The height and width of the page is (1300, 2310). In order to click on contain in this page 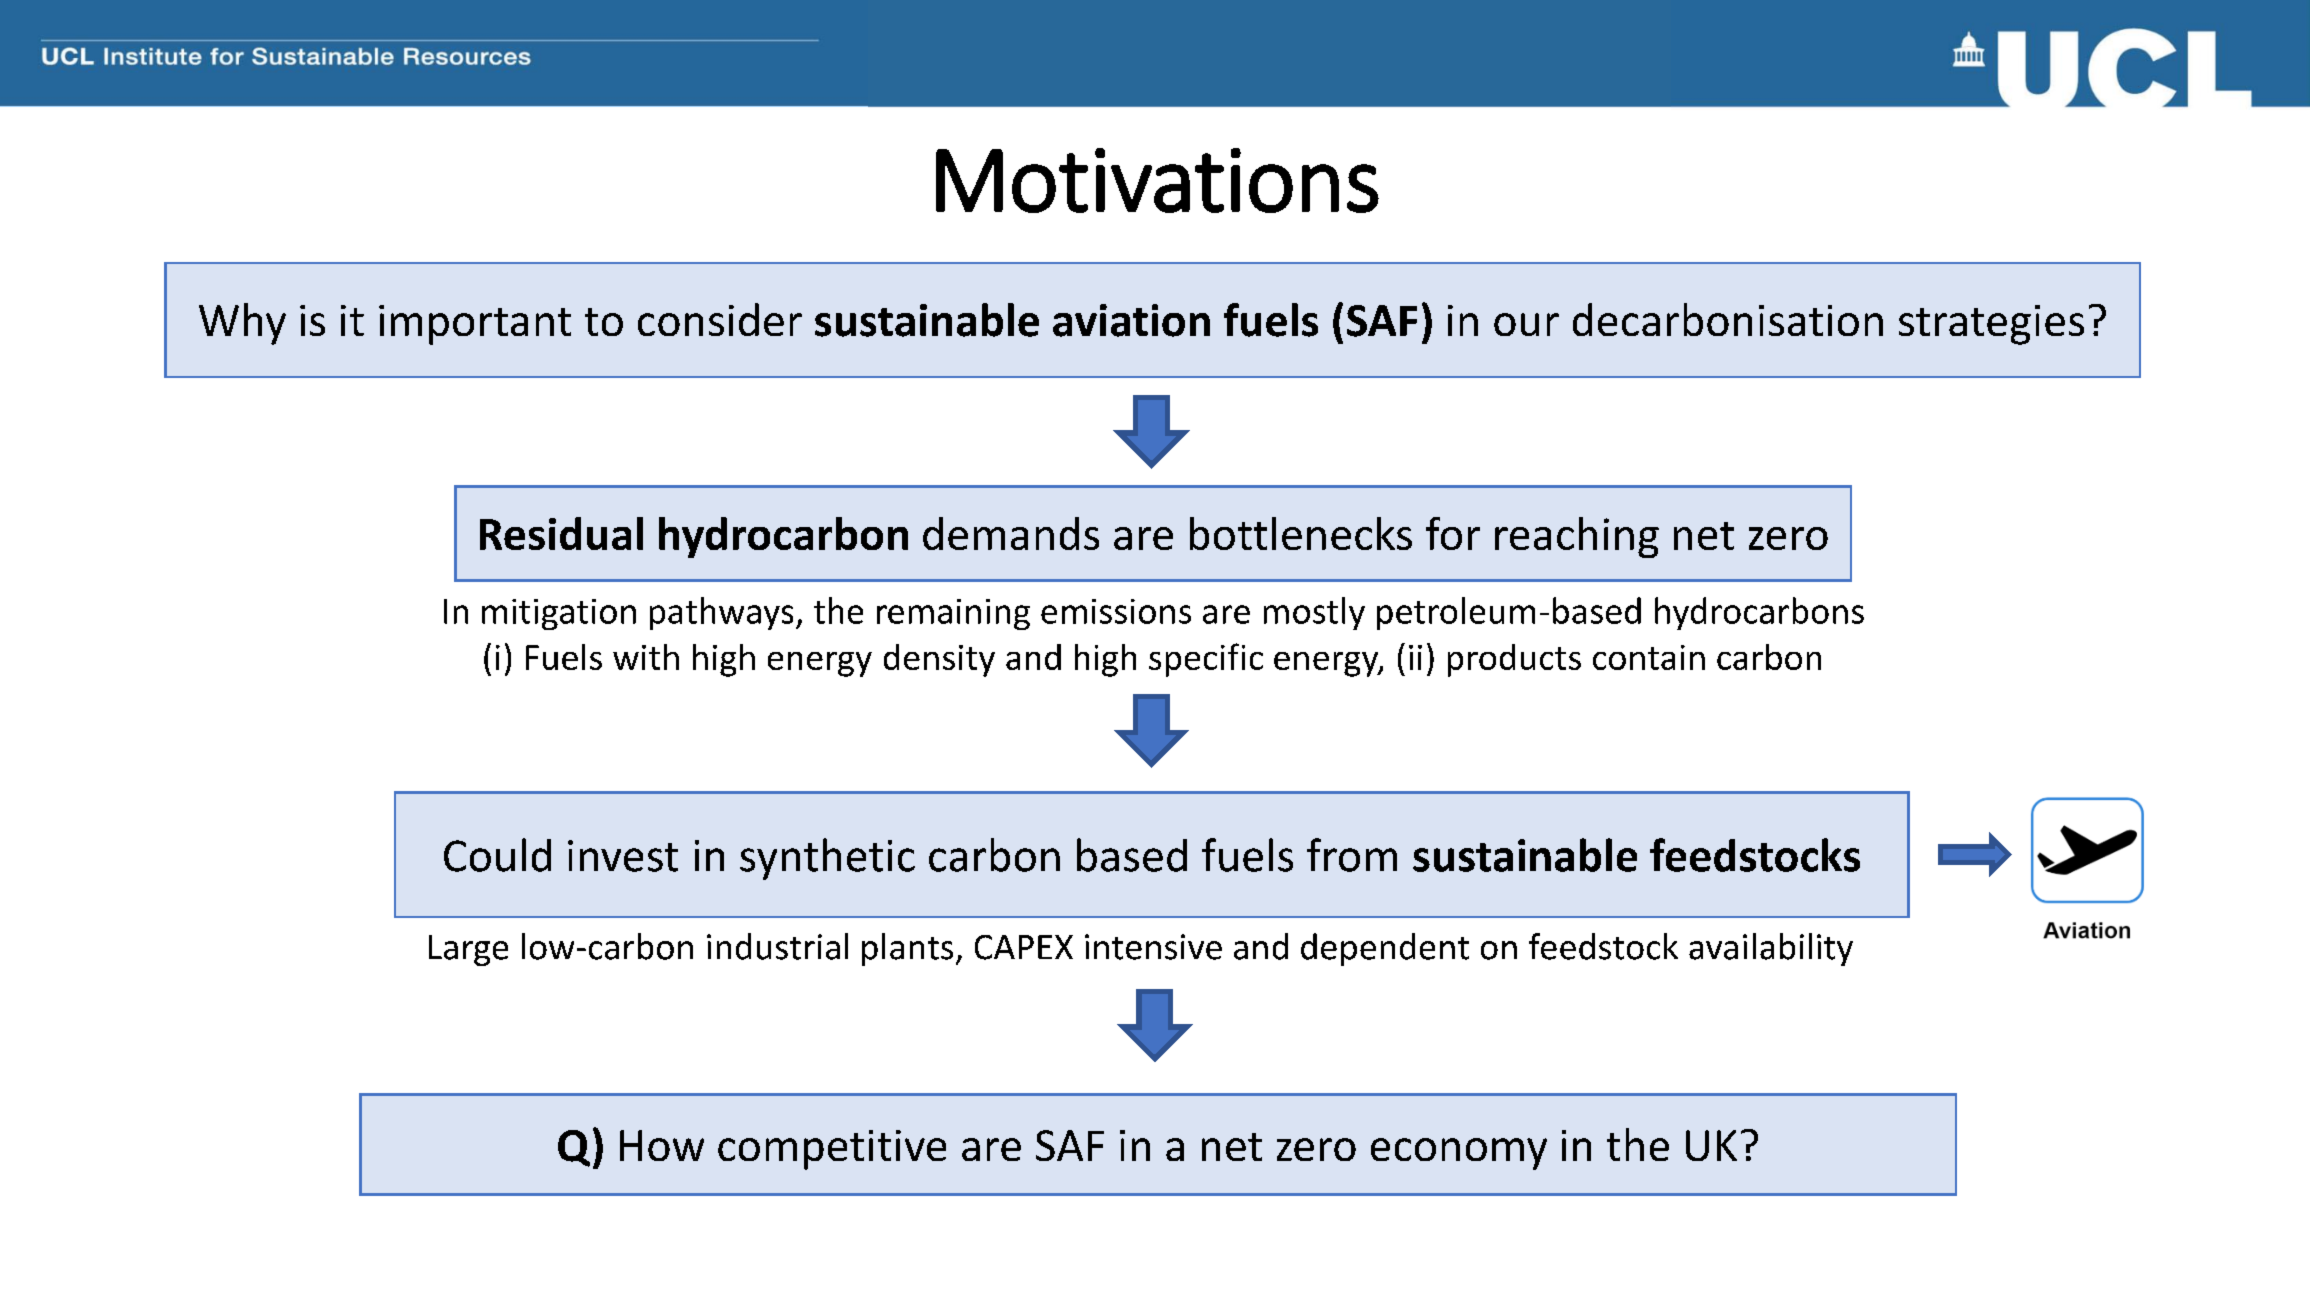, I will do `click(1649, 657)`.
